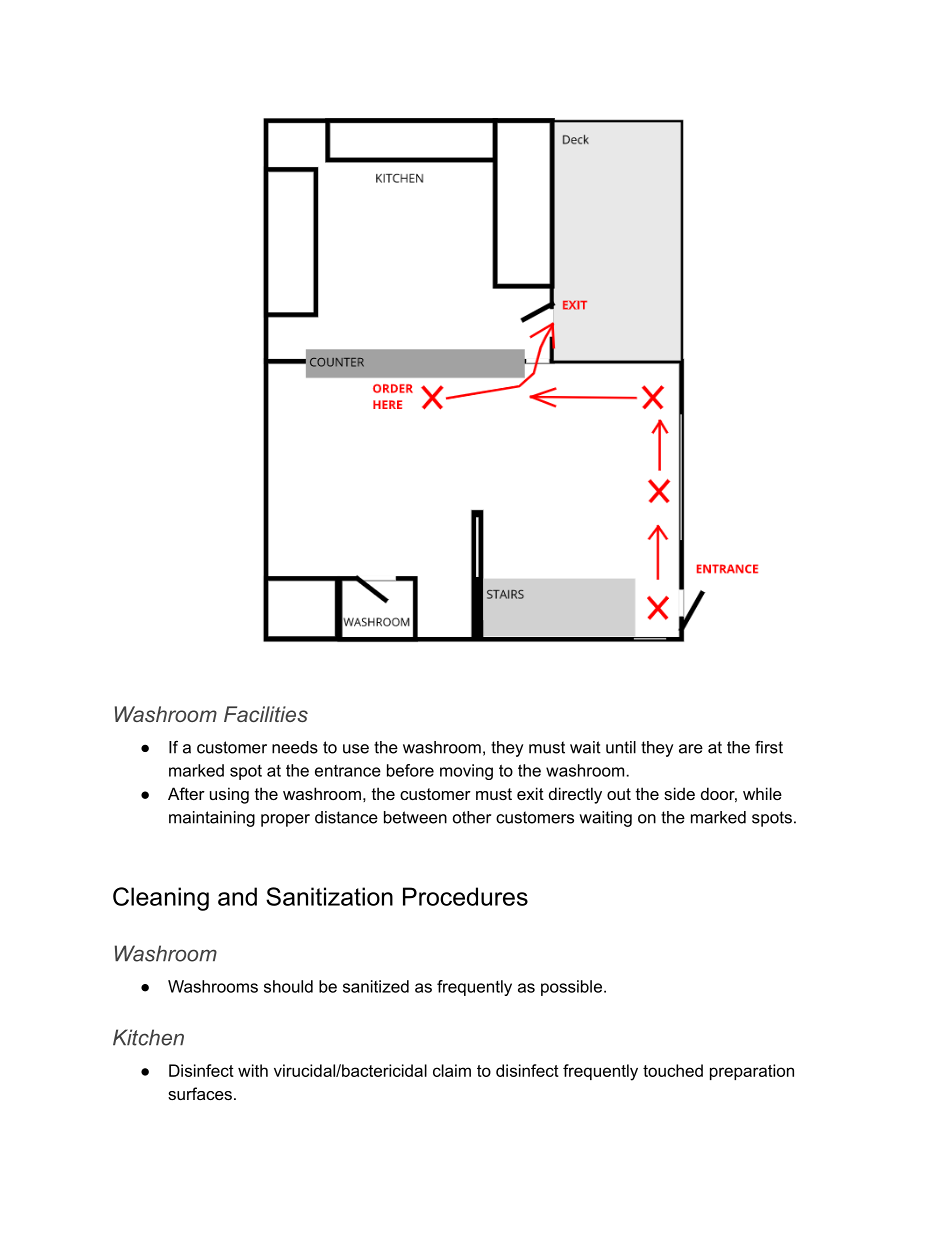 The width and height of the page is (952, 1233). What do you see at coordinates (212, 819) in the page?
I see `maintaining` at bounding box center [212, 819].
